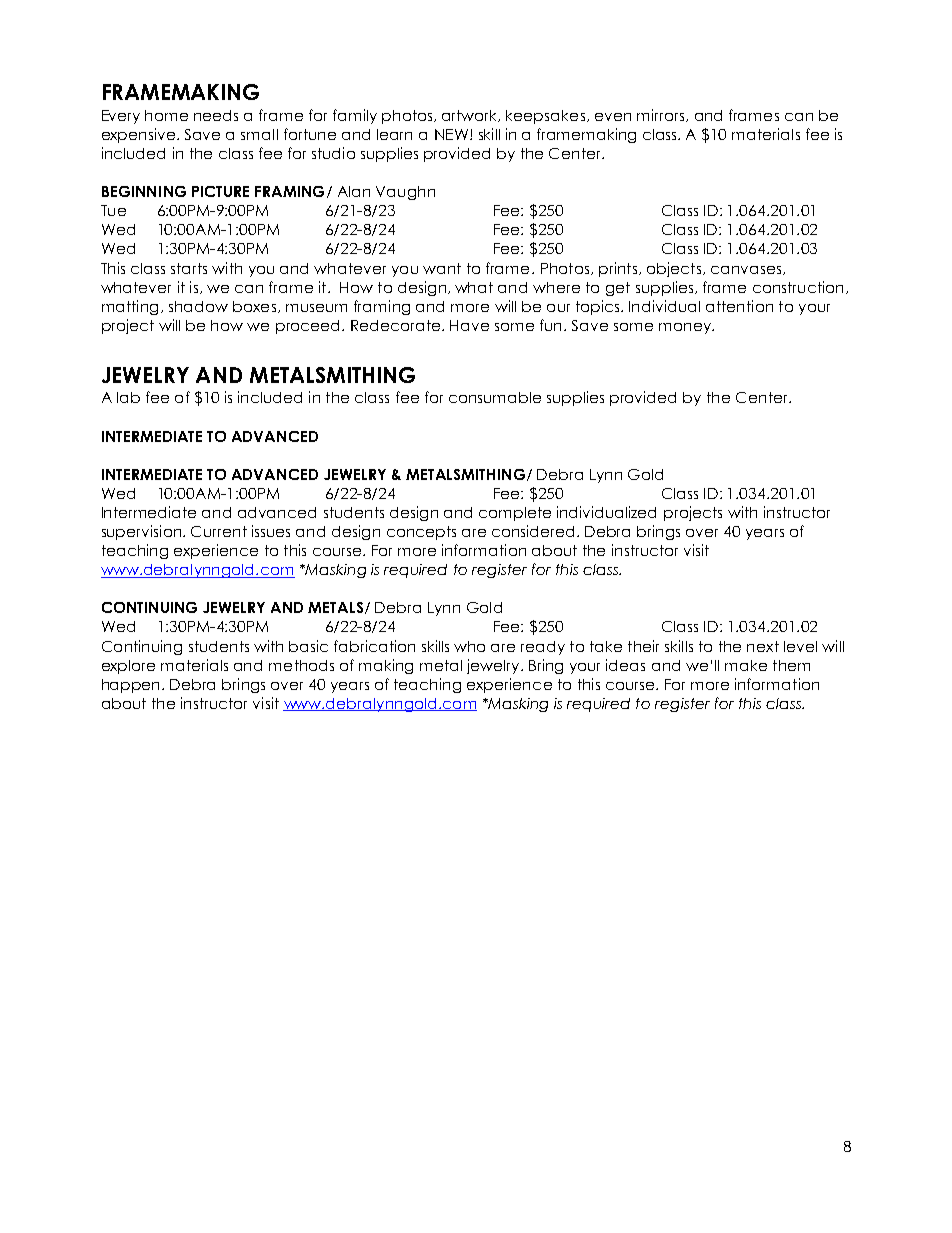 This page has height=1233, width=952. I want to click on complete, so click(515, 514).
